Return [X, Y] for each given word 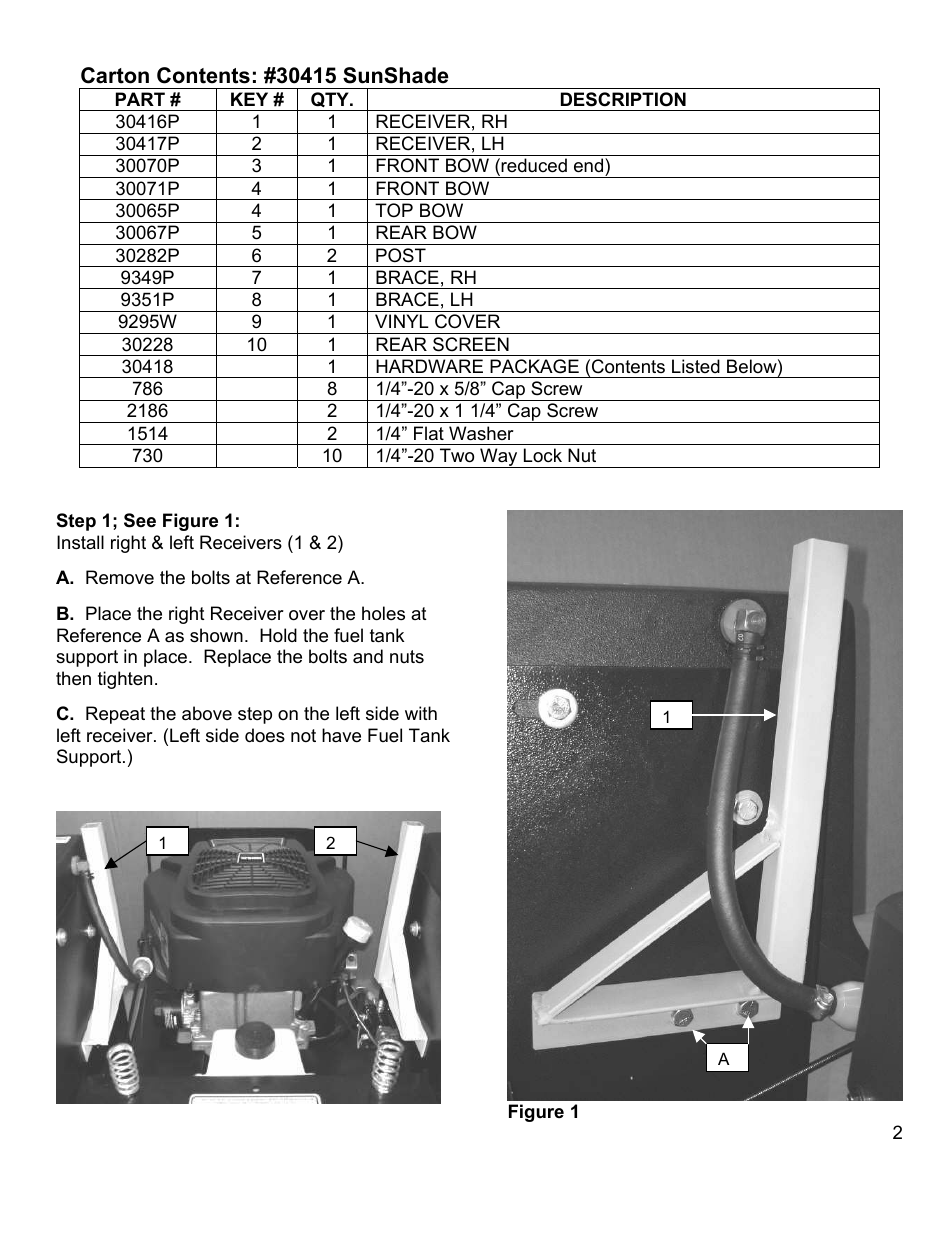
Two [457, 455]
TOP [394, 210]
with [421, 713]
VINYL [402, 321]
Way [499, 458]
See [140, 520]
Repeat [115, 715]
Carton [115, 75]
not [303, 735]
